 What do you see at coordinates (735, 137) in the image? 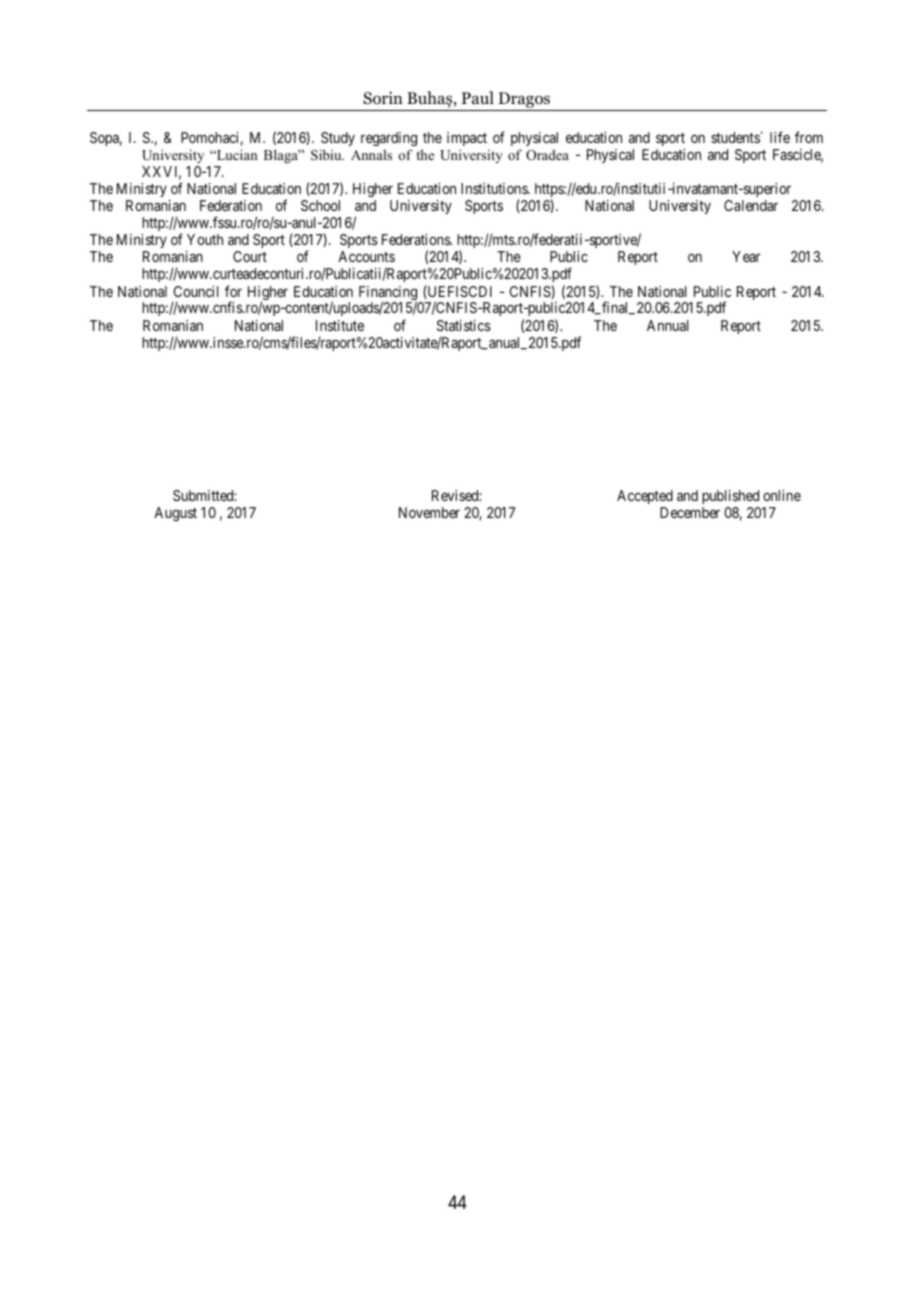
I see `students` at bounding box center [735, 137].
